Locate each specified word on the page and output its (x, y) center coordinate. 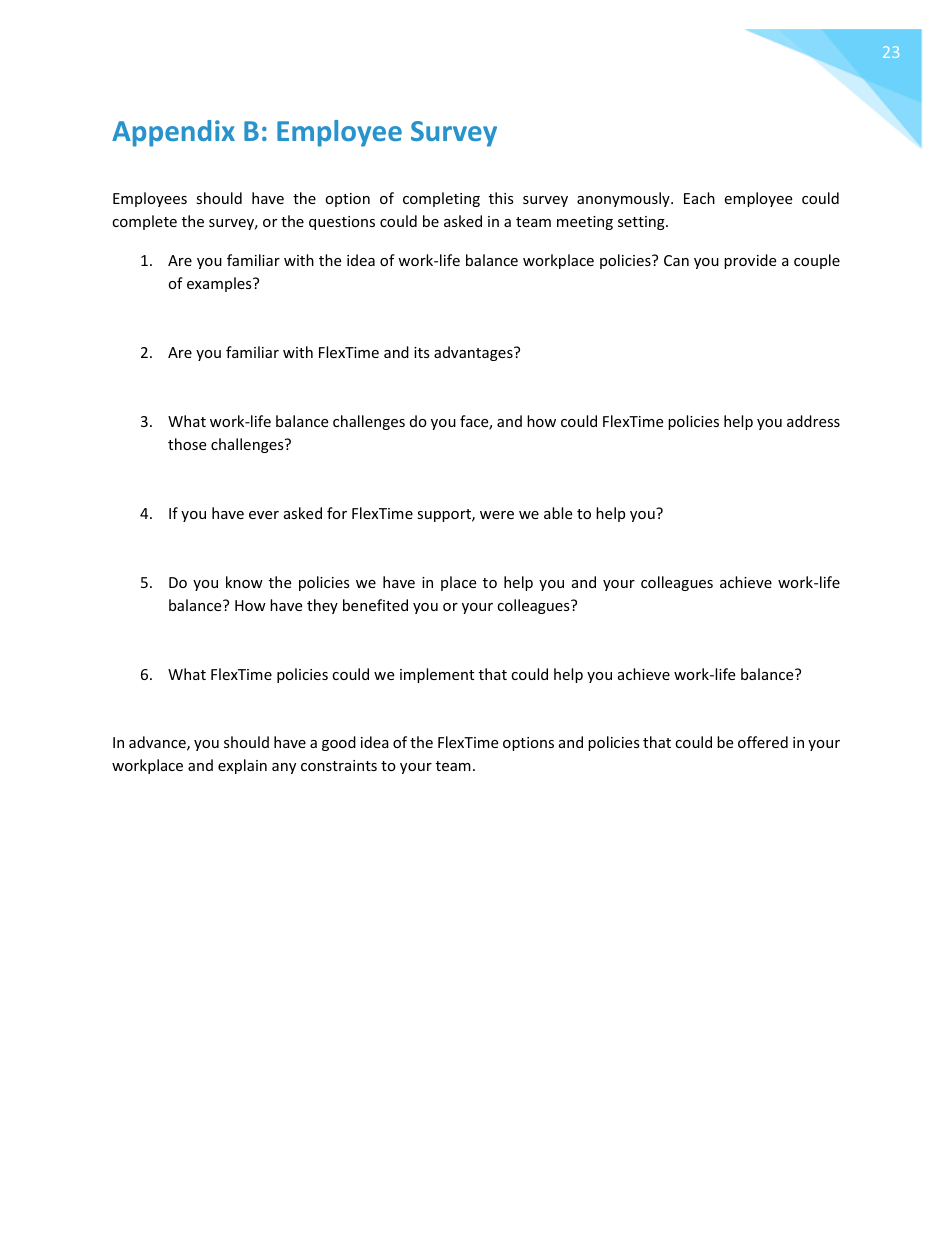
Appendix (173, 133)
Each (699, 198)
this (501, 198)
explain (242, 766)
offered (763, 742)
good (339, 743)
